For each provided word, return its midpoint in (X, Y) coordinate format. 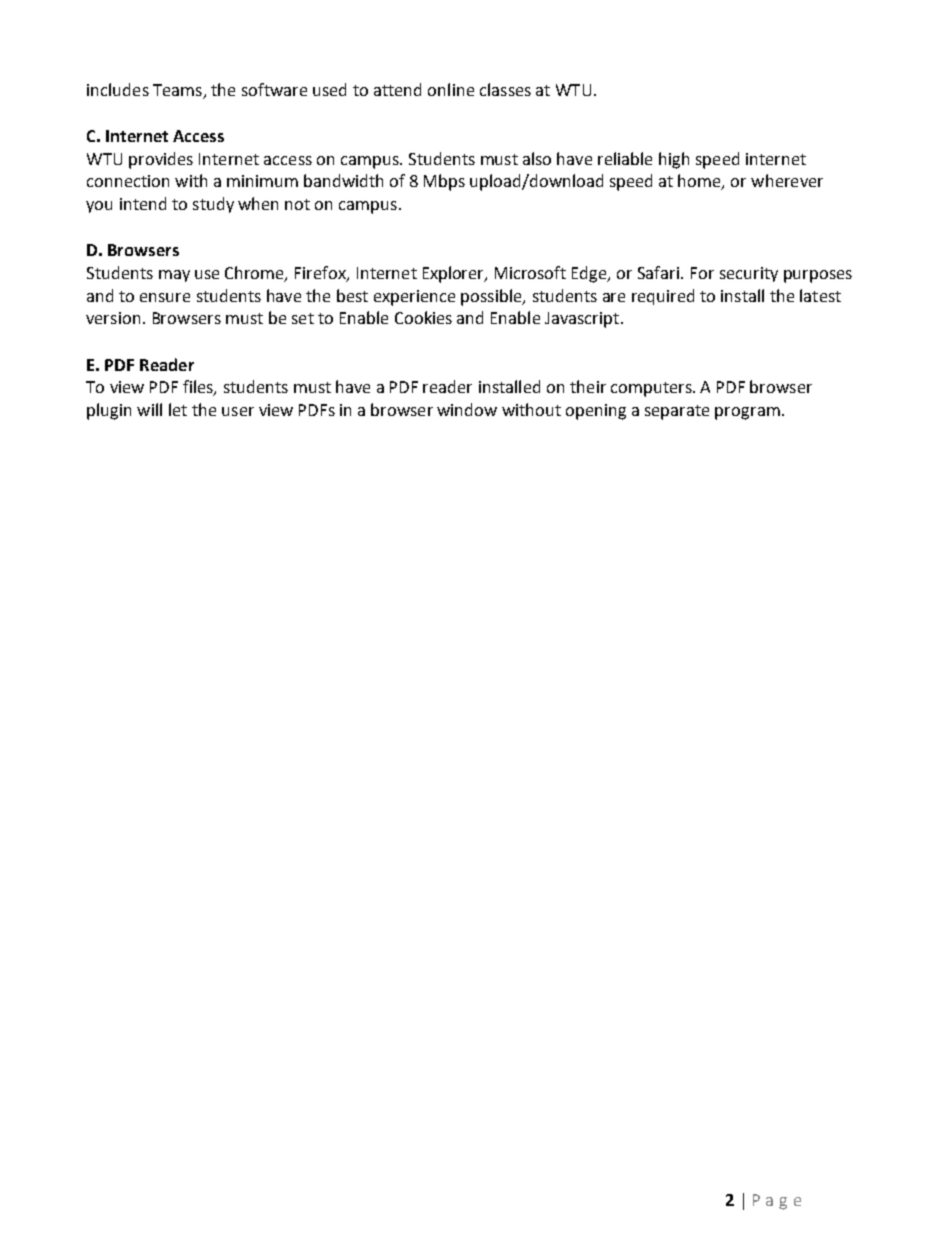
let (178, 409)
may (174, 276)
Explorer (455, 274)
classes (505, 89)
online (451, 89)
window (467, 409)
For (702, 273)
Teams (178, 91)
